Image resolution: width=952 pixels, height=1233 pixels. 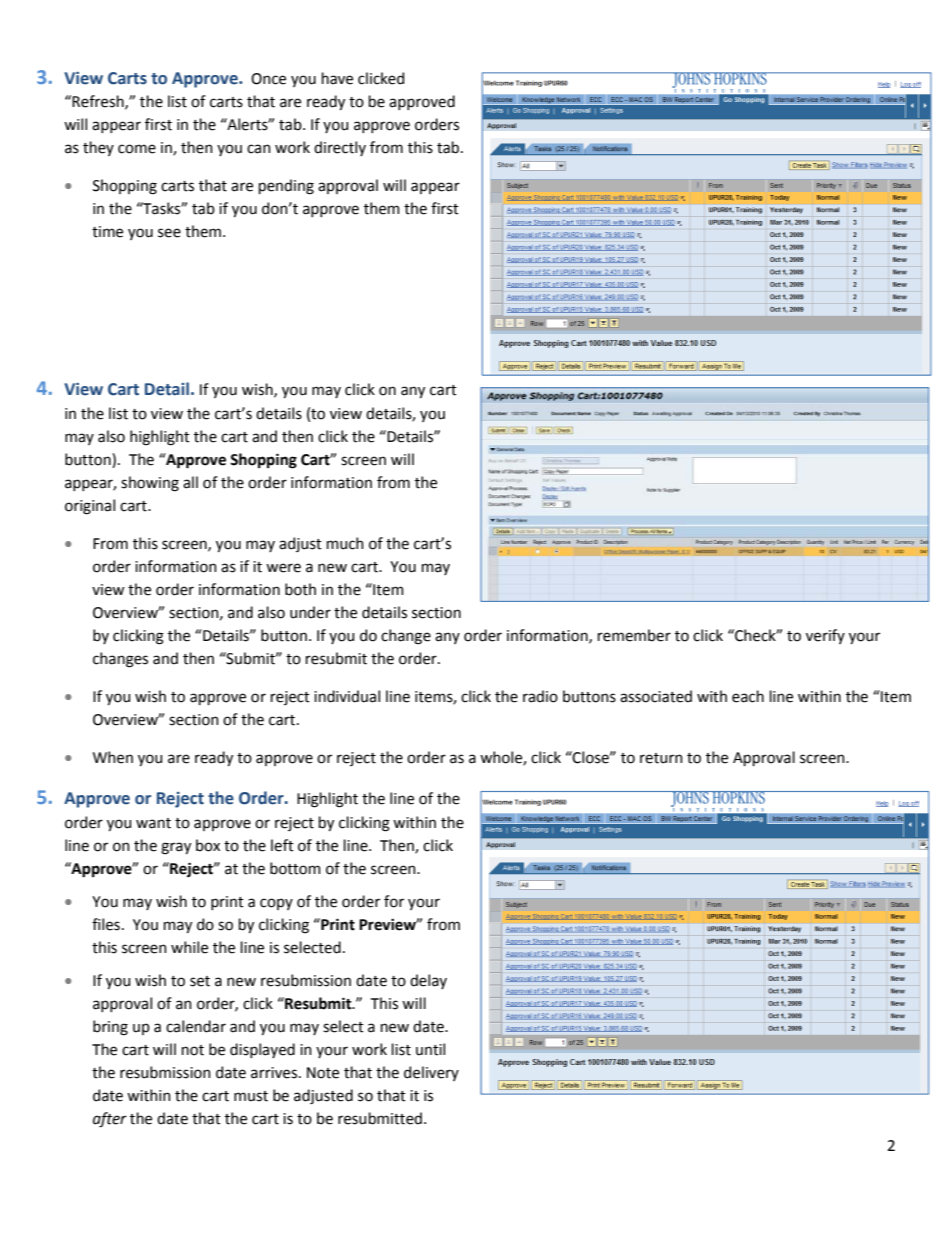 What do you see at coordinates (825, 636) in the page?
I see `verify` at bounding box center [825, 636].
